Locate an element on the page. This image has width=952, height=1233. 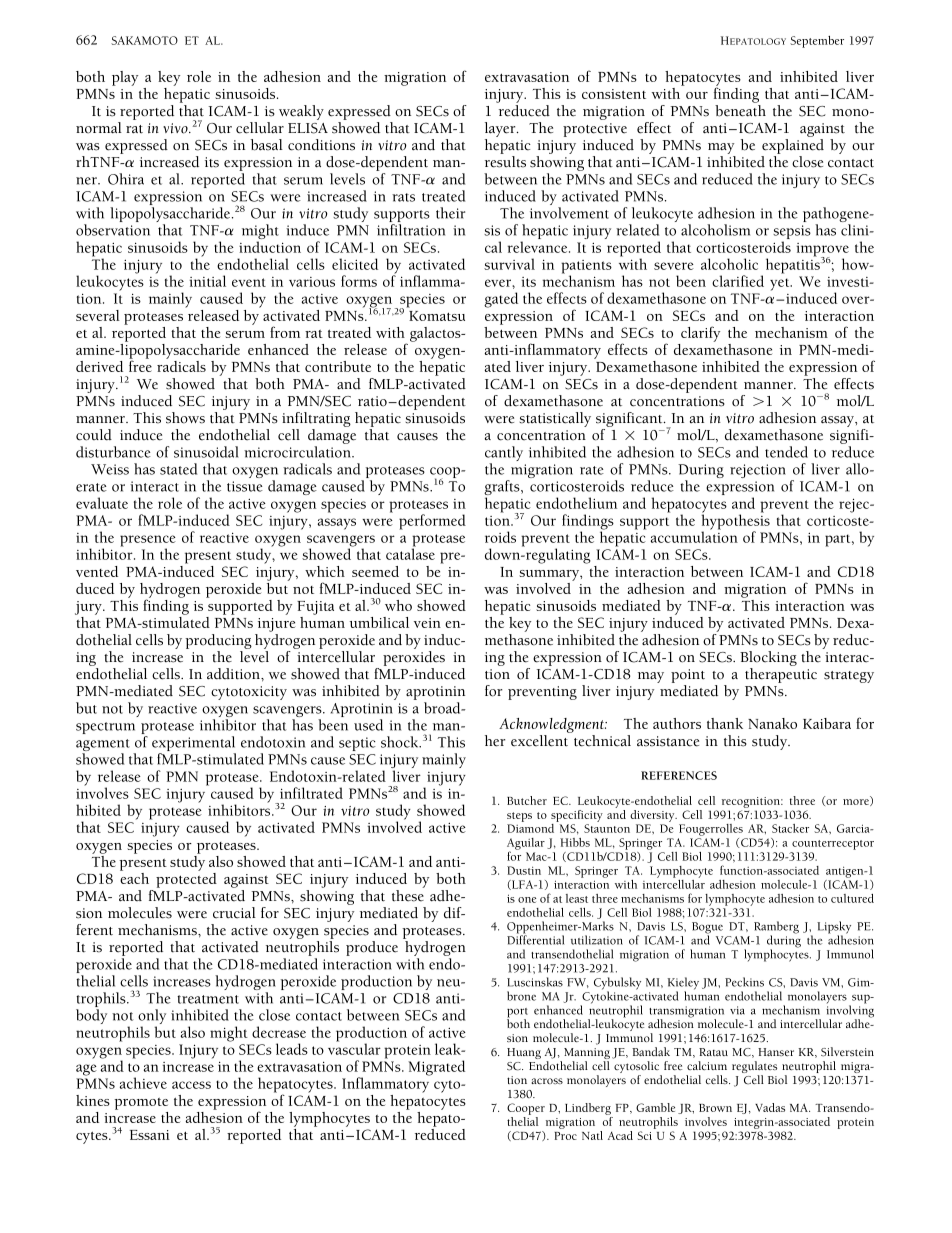
protected is located at coordinates (186, 880).
